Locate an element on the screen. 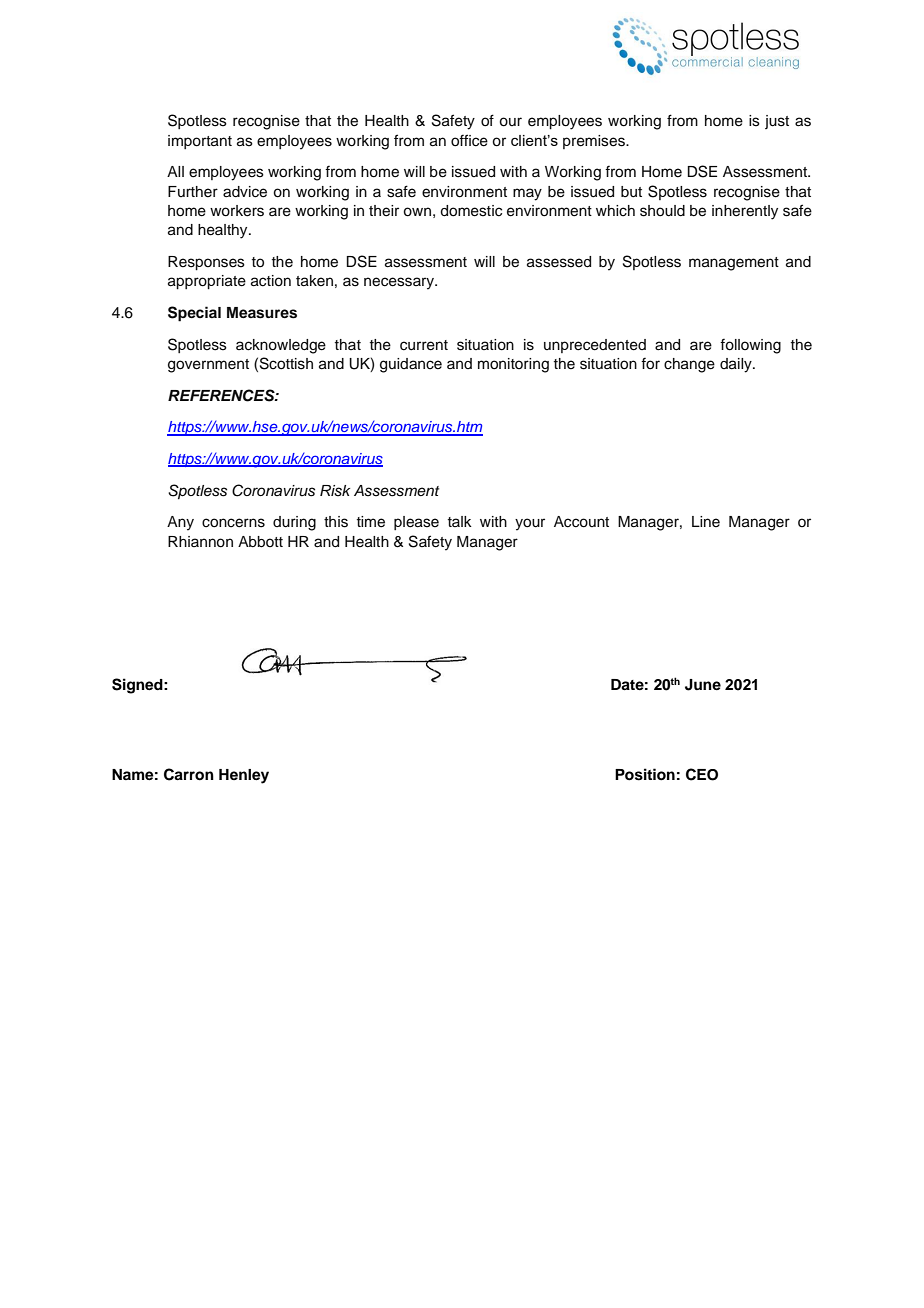 This screenshot has width=924, height=1308. Henley is located at coordinates (244, 776).
